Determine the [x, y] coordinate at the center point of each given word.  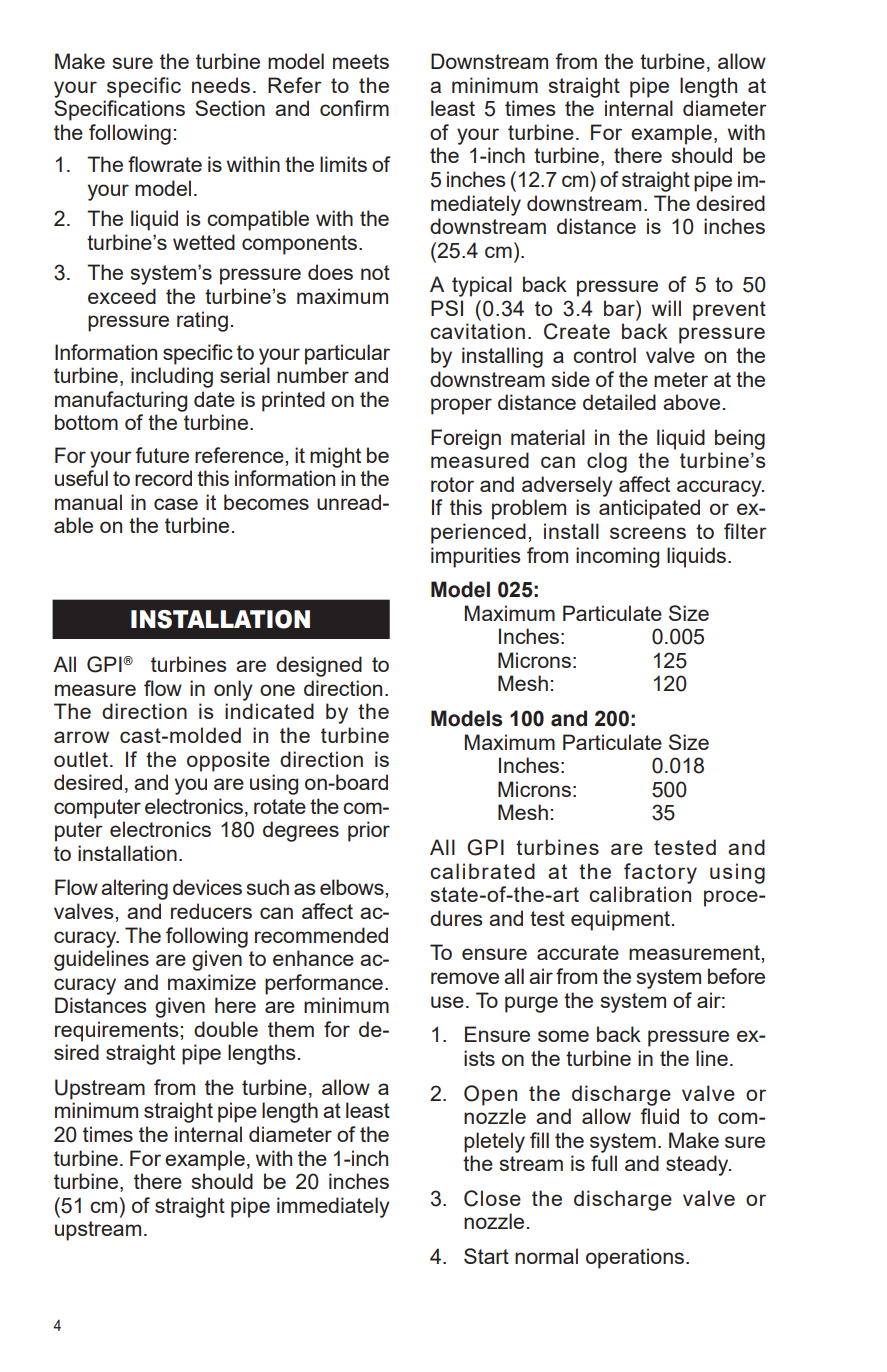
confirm [354, 108]
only [233, 690]
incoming [617, 557]
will [666, 308]
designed [319, 666]
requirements [118, 1031]
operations [635, 1258]
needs [221, 85]
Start [486, 1256]
